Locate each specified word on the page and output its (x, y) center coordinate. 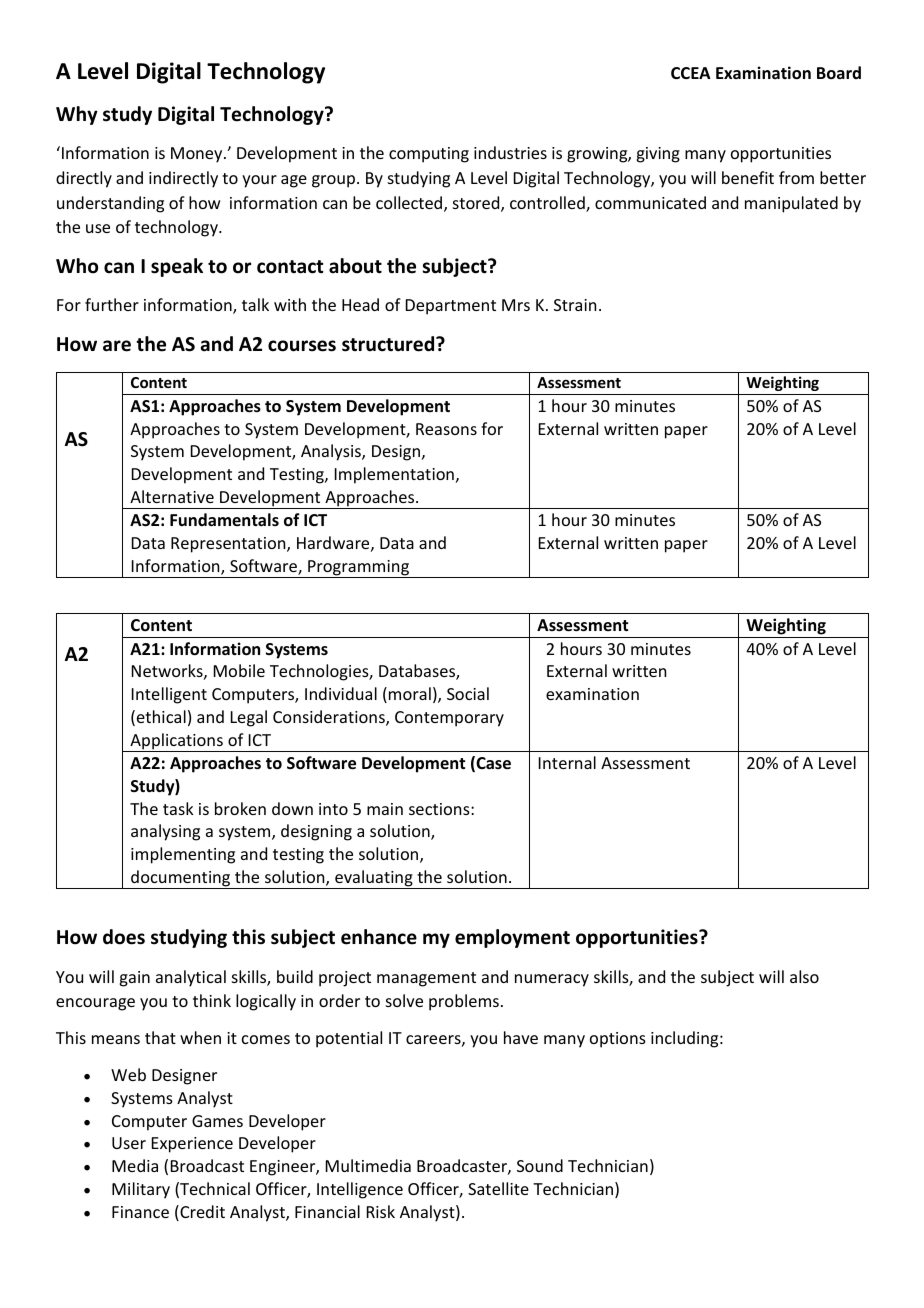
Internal (567, 762)
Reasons (446, 429)
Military (141, 1190)
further (112, 304)
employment (512, 938)
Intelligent (169, 695)
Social (468, 693)
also (804, 976)
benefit (748, 177)
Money (198, 155)
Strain (575, 305)
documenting (181, 879)
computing (429, 155)
